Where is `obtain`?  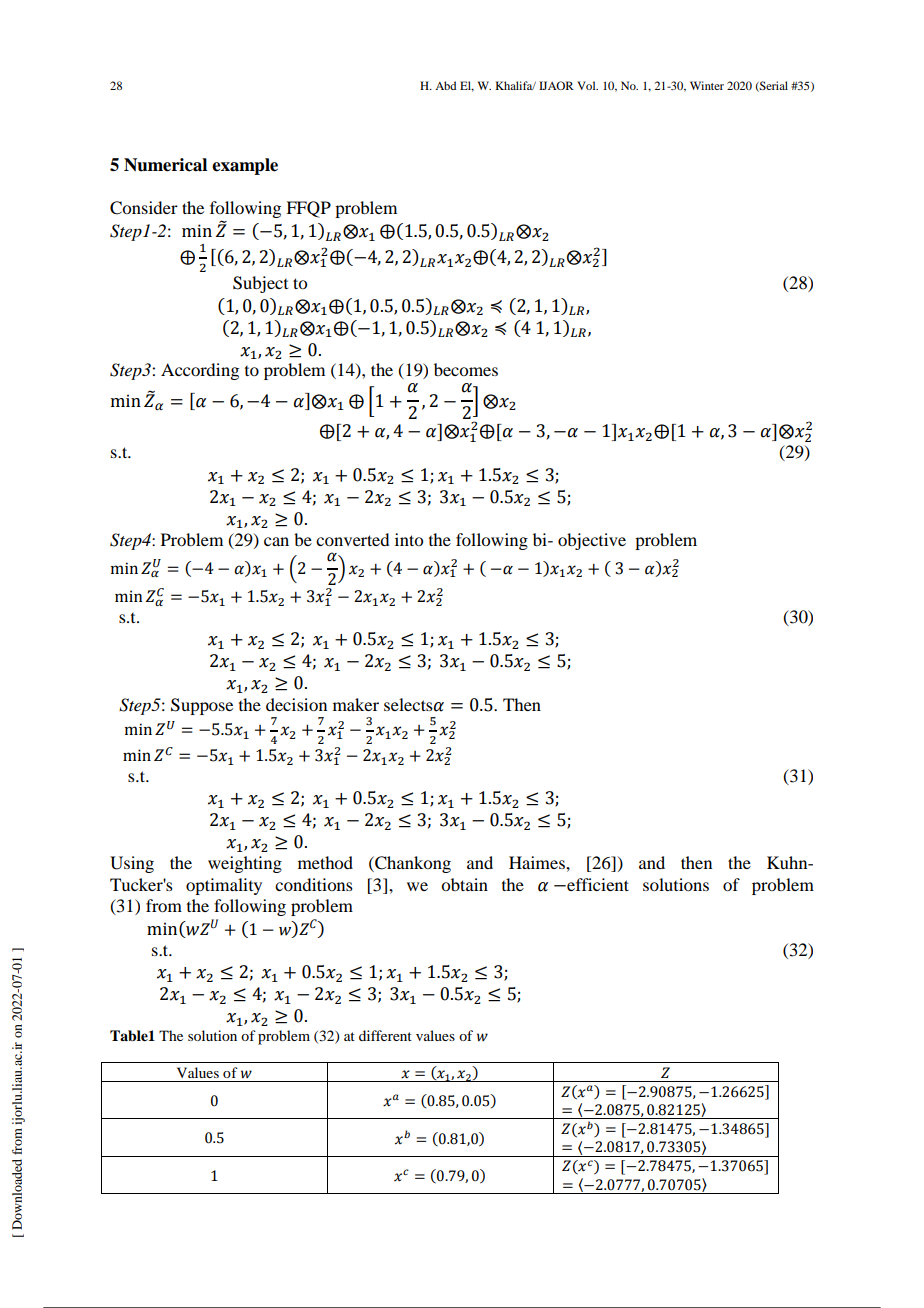 obtain is located at coordinates (464, 884).
